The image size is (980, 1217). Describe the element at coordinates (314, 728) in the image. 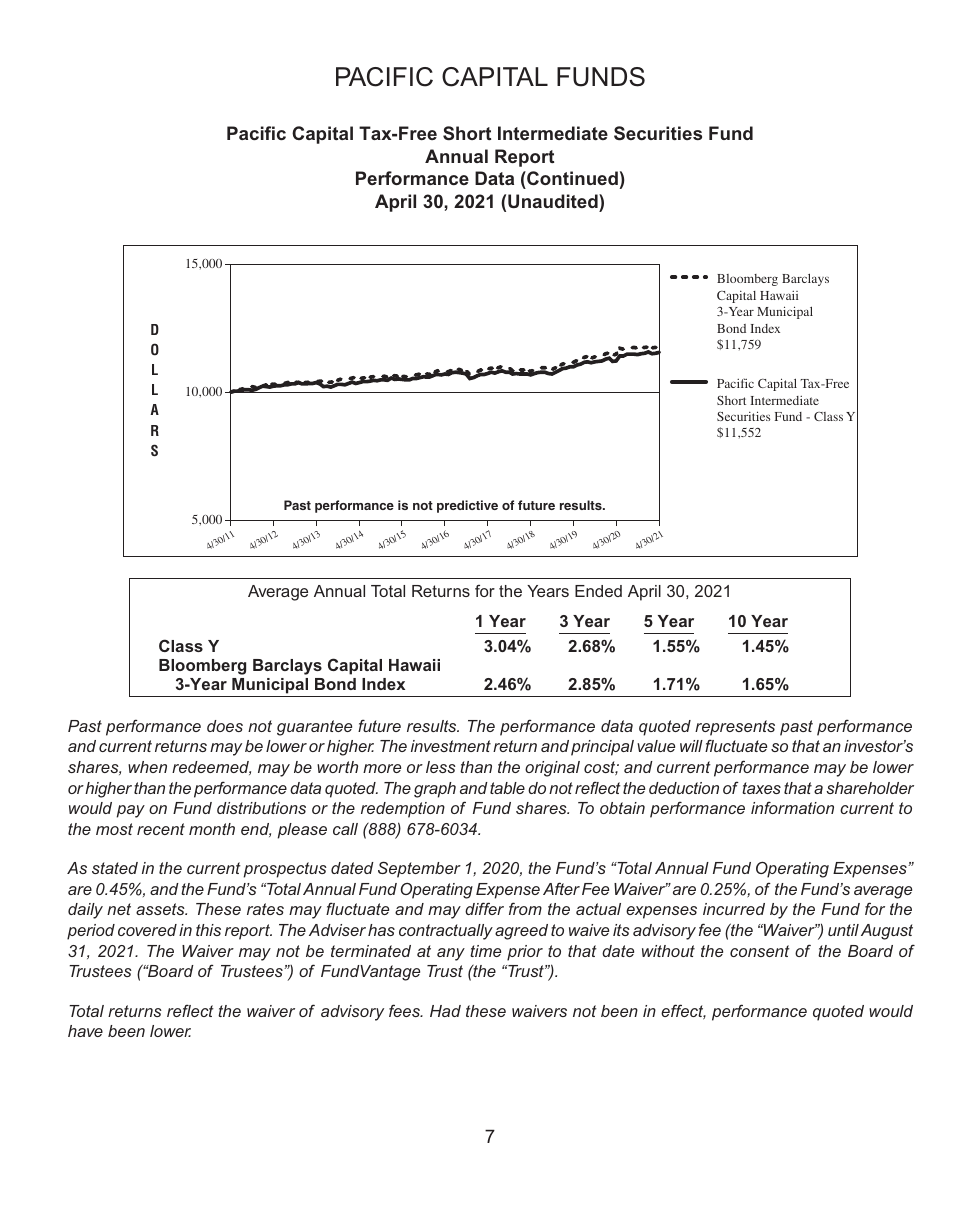

I see `guarantee` at that location.
